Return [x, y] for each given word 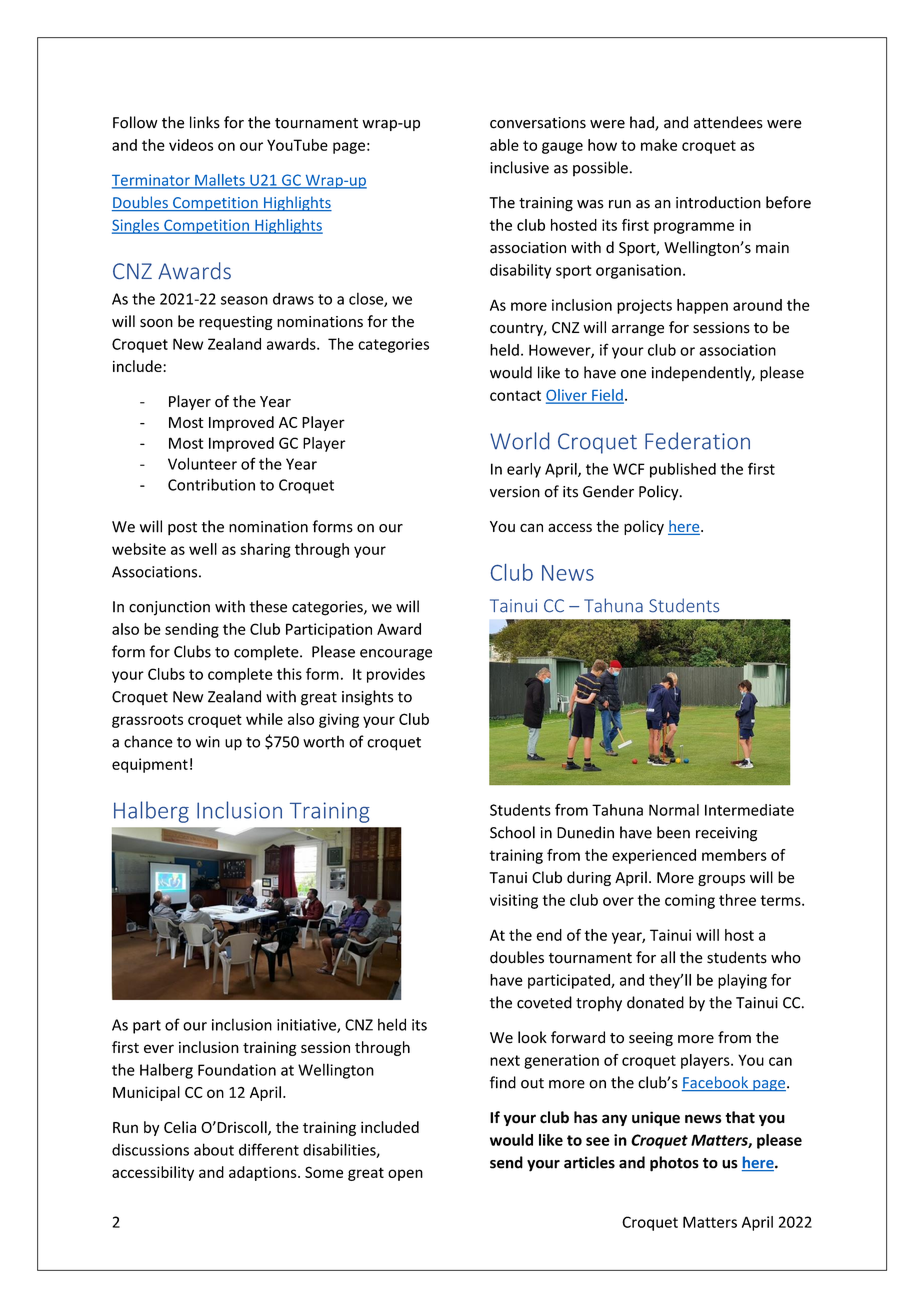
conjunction [169, 608]
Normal [674, 810]
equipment [150, 765]
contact [515, 395]
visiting [514, 901]
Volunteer [202, 463]
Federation [697, 441]
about [214, 1149]
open [405, 1175]
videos [191, 145]
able [504, 145]
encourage [396, 655]
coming [690, 901]
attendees [728, 122]
